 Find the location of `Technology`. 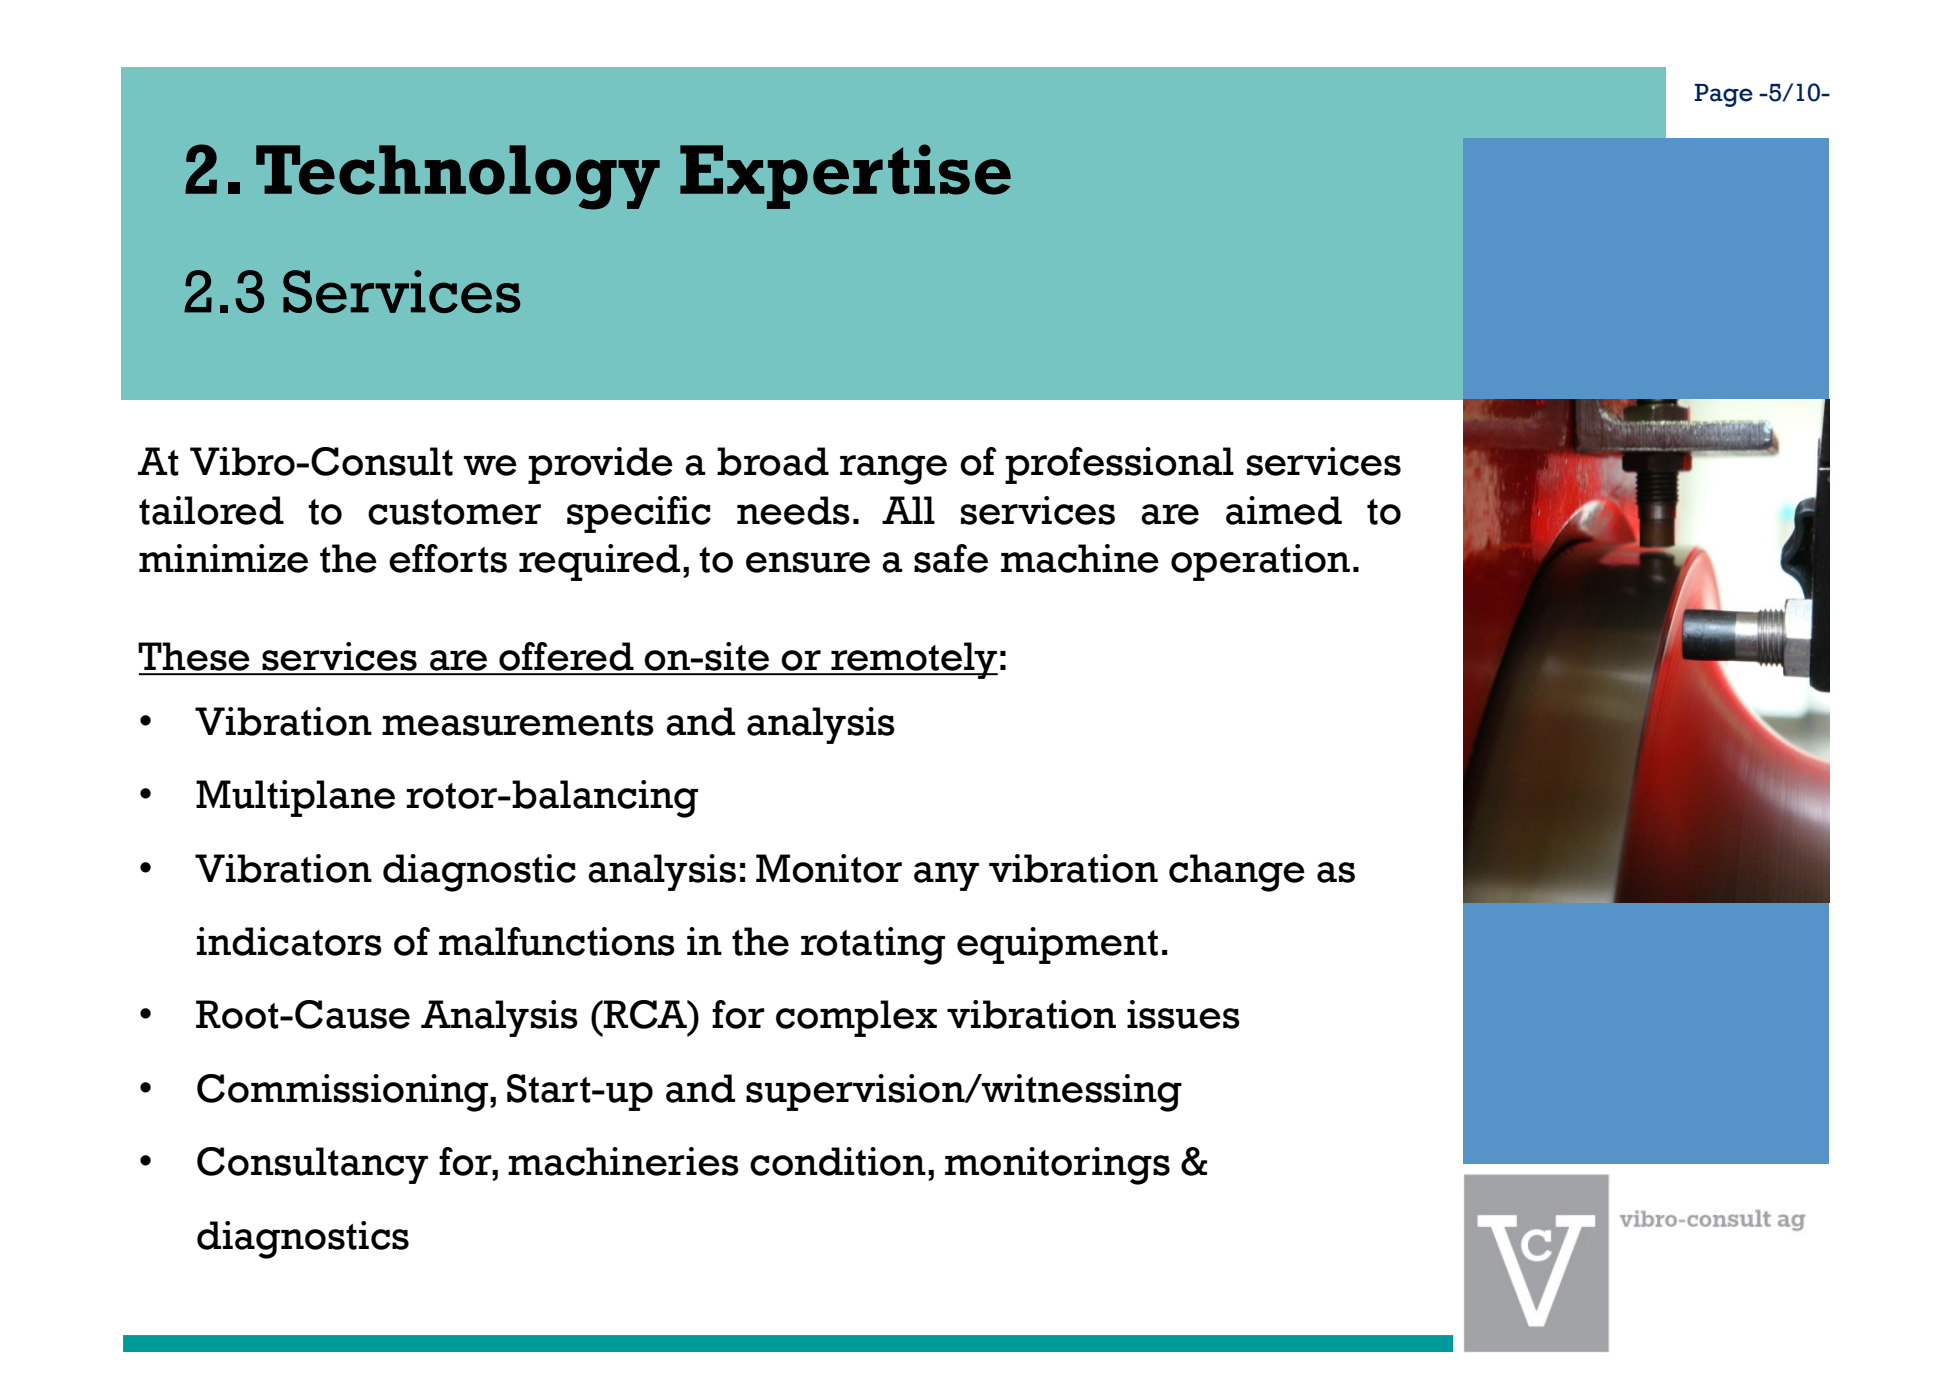

Technology is located at coordinates (458, 177).
